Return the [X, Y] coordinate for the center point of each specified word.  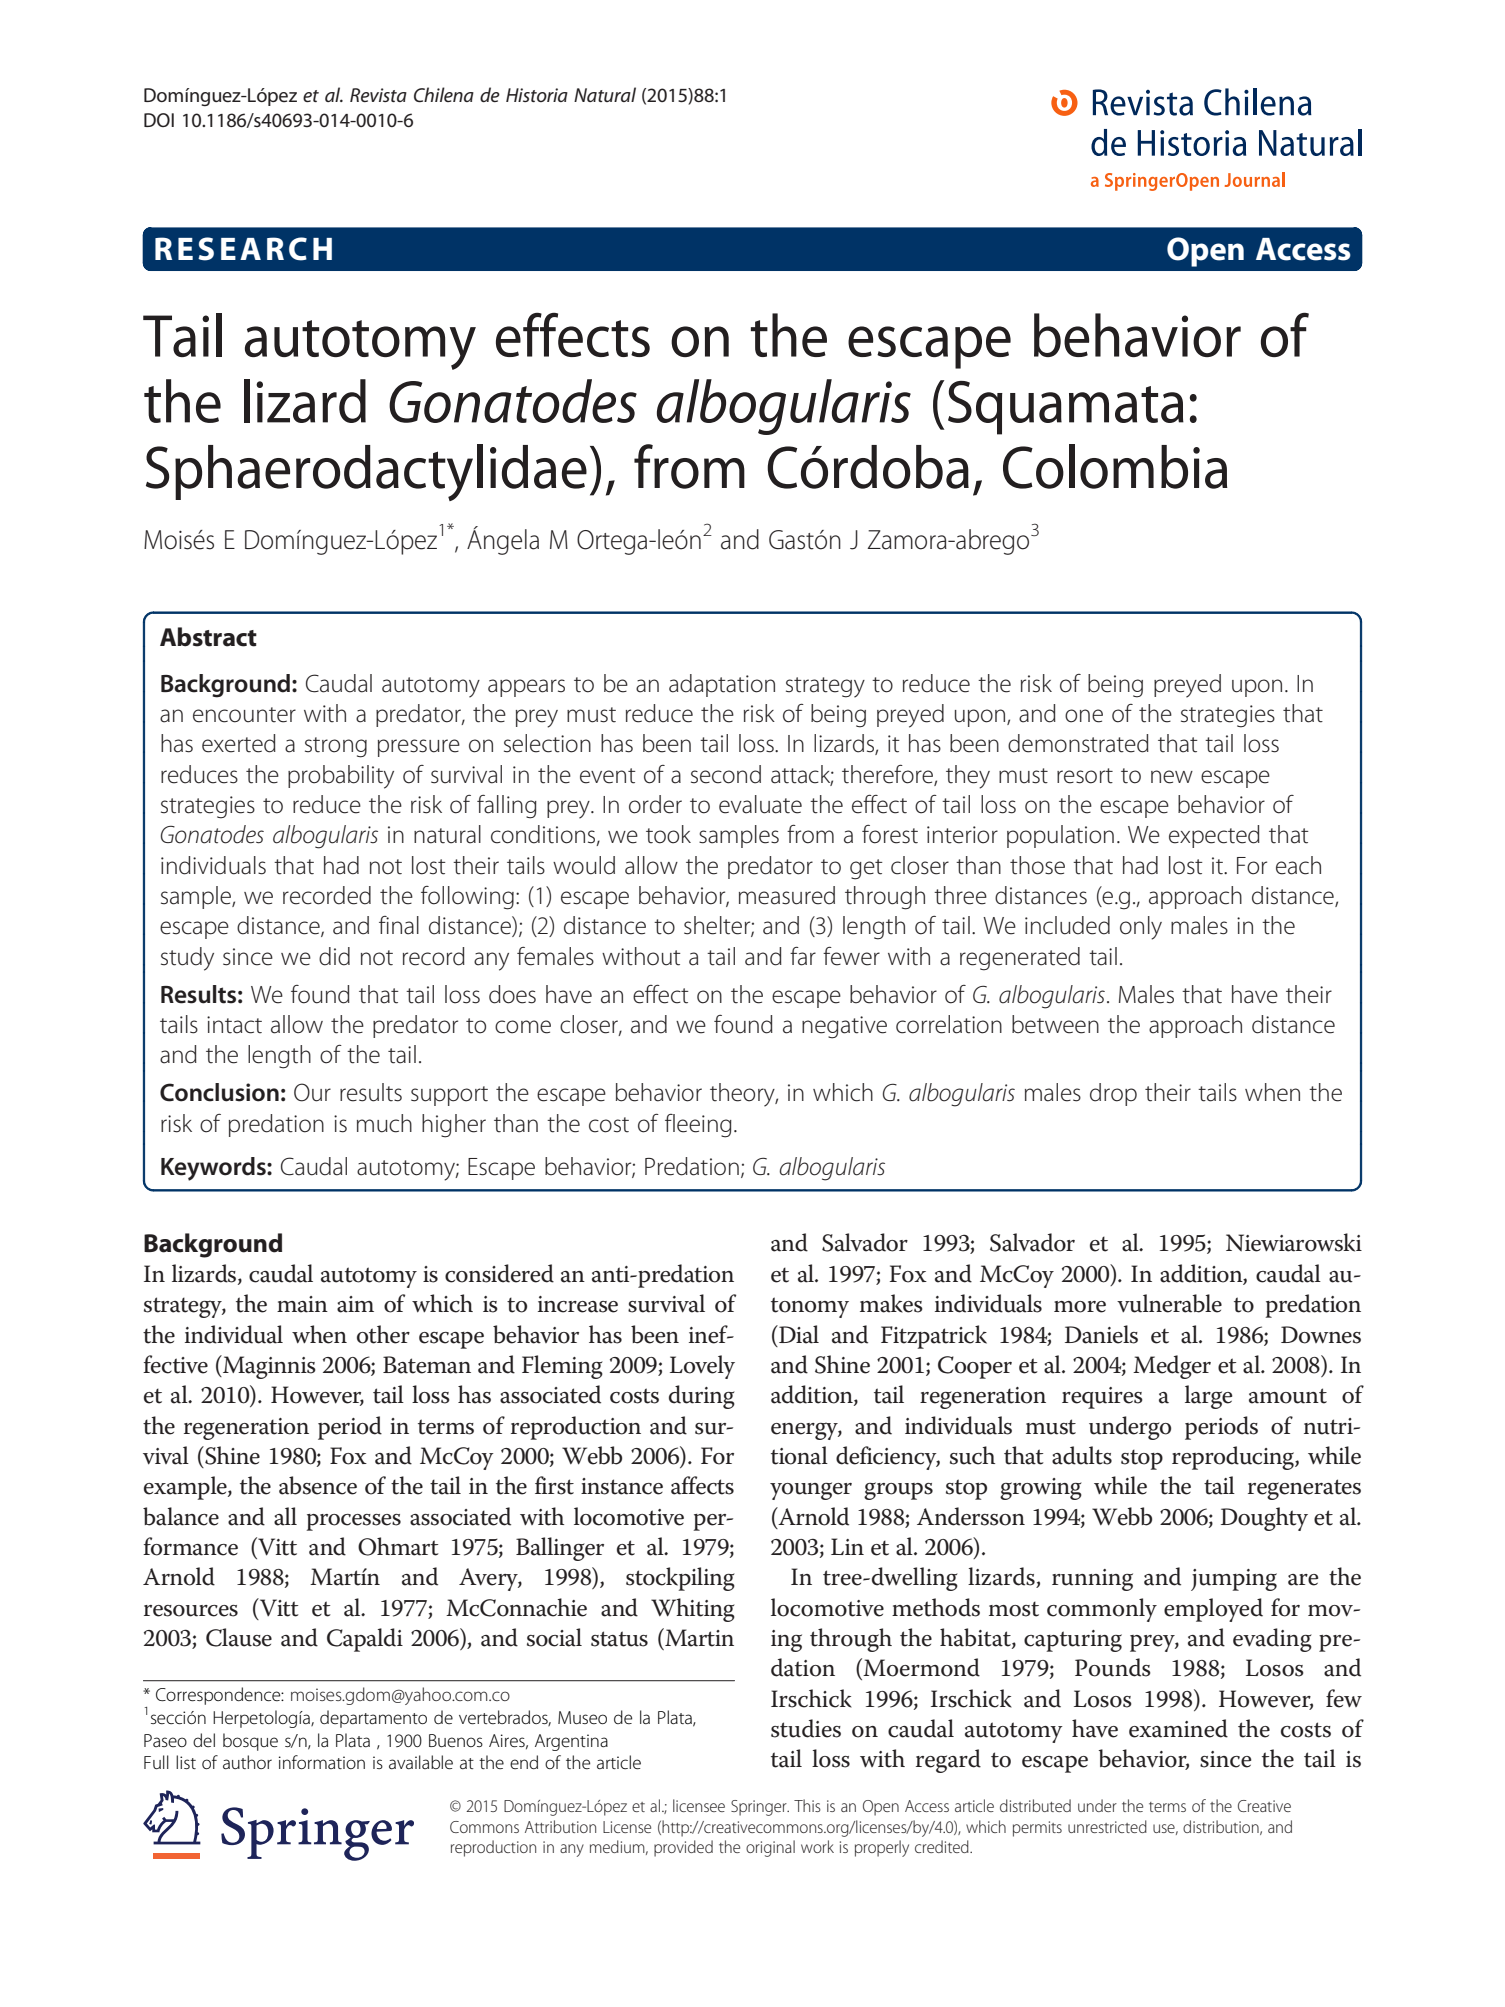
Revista [378, 95]
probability [341, 777]
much [384, 1123]
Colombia [1115, 466]
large [1208, 1397]
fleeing [698, 1126]
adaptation [722, 685]
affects [702, 1485]
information [322, 1762]
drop [1113, 1094]
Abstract [208, 637]
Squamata [1066, 408]
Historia [537, 95]
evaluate [760, 804]
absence [318, 1485]
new [1172, 777]
